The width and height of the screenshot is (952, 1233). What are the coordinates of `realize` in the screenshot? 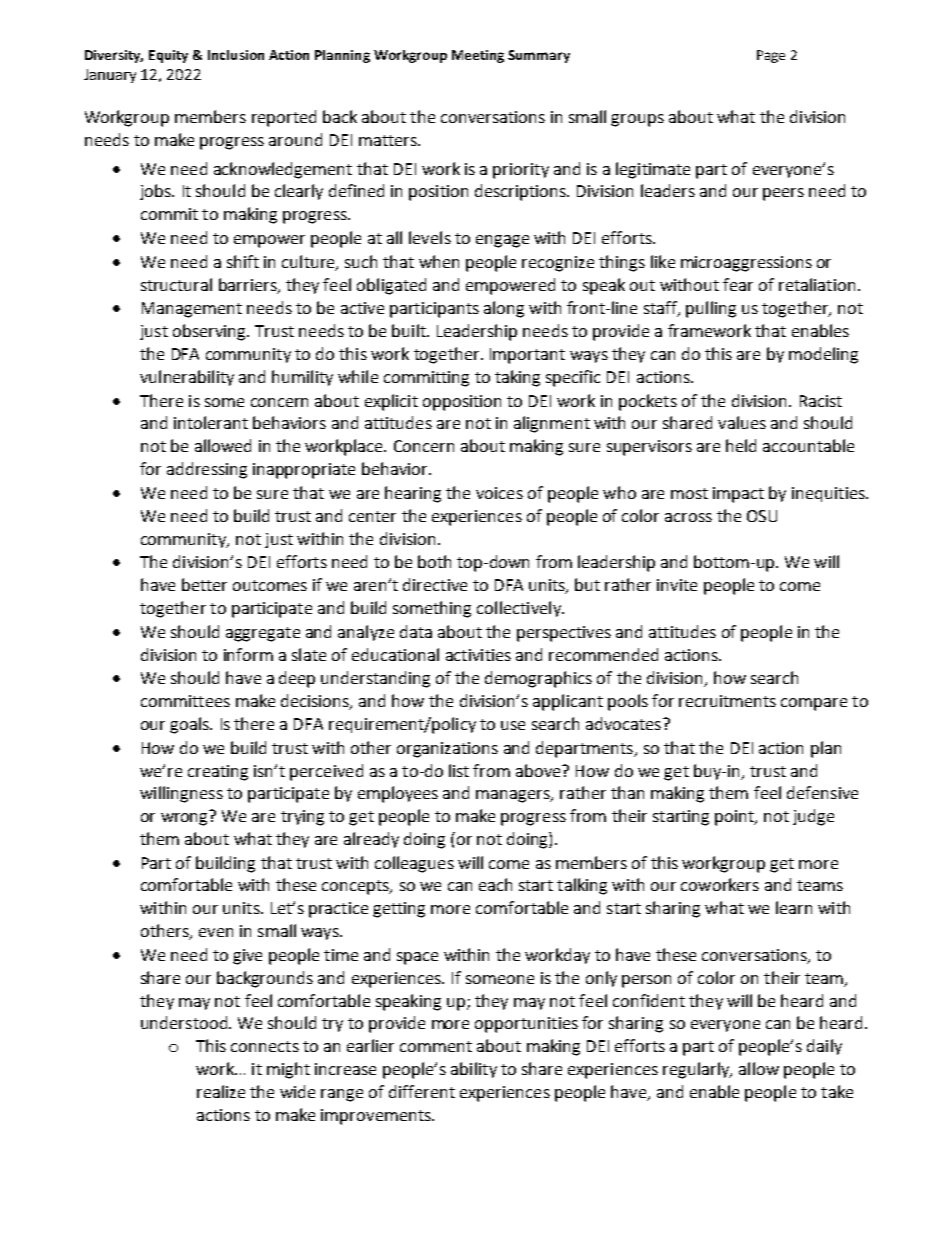 It's located at (221, 1091).
